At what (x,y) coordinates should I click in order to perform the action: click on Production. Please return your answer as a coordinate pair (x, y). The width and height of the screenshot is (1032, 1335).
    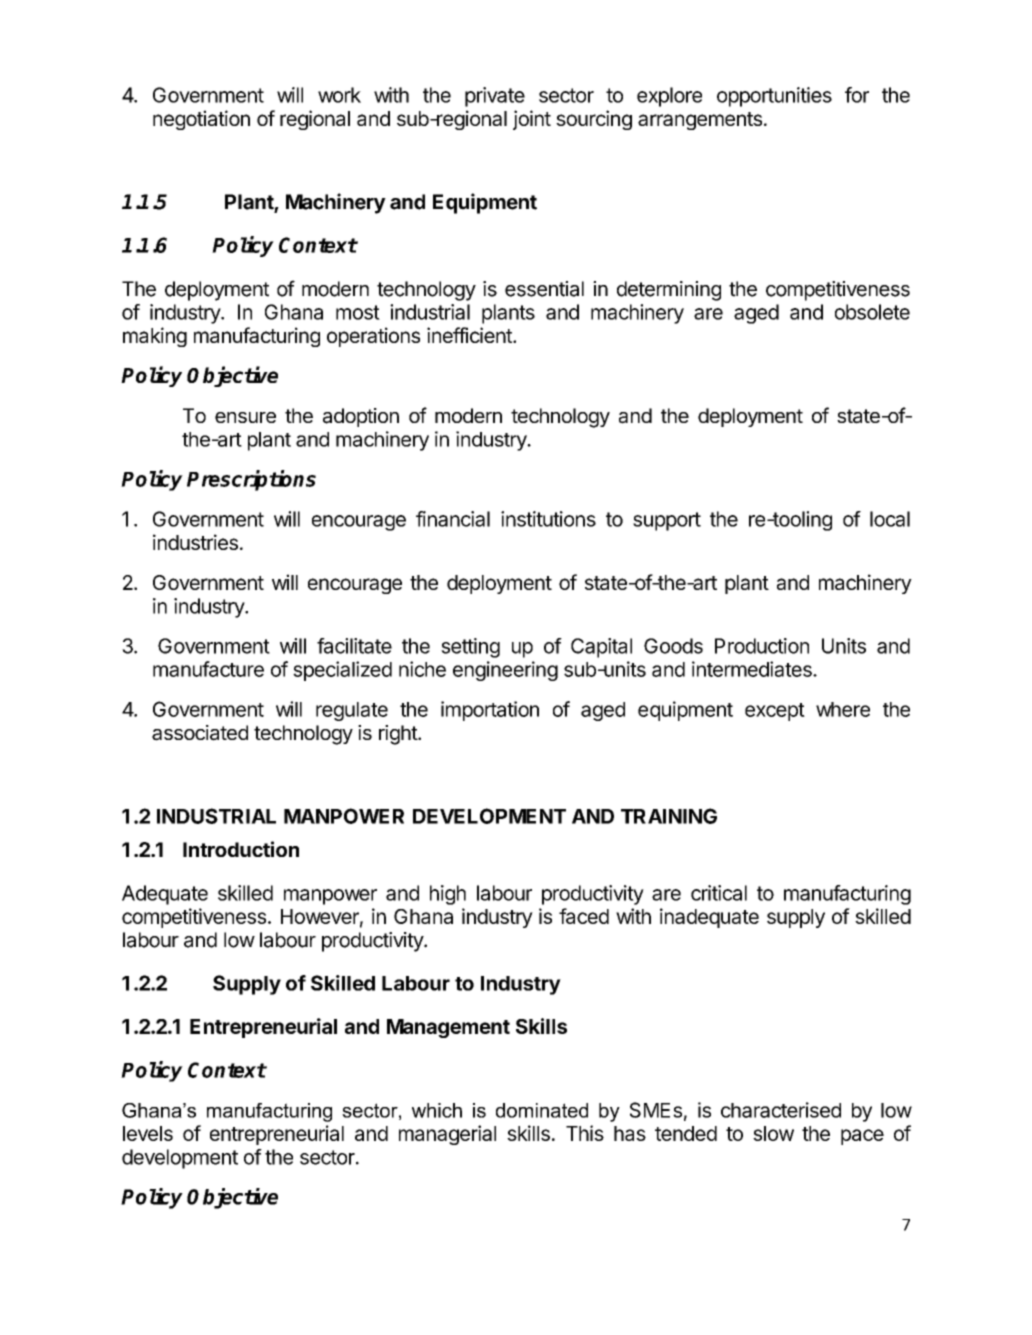
    Looking at the image, I should click on (762, 646).
